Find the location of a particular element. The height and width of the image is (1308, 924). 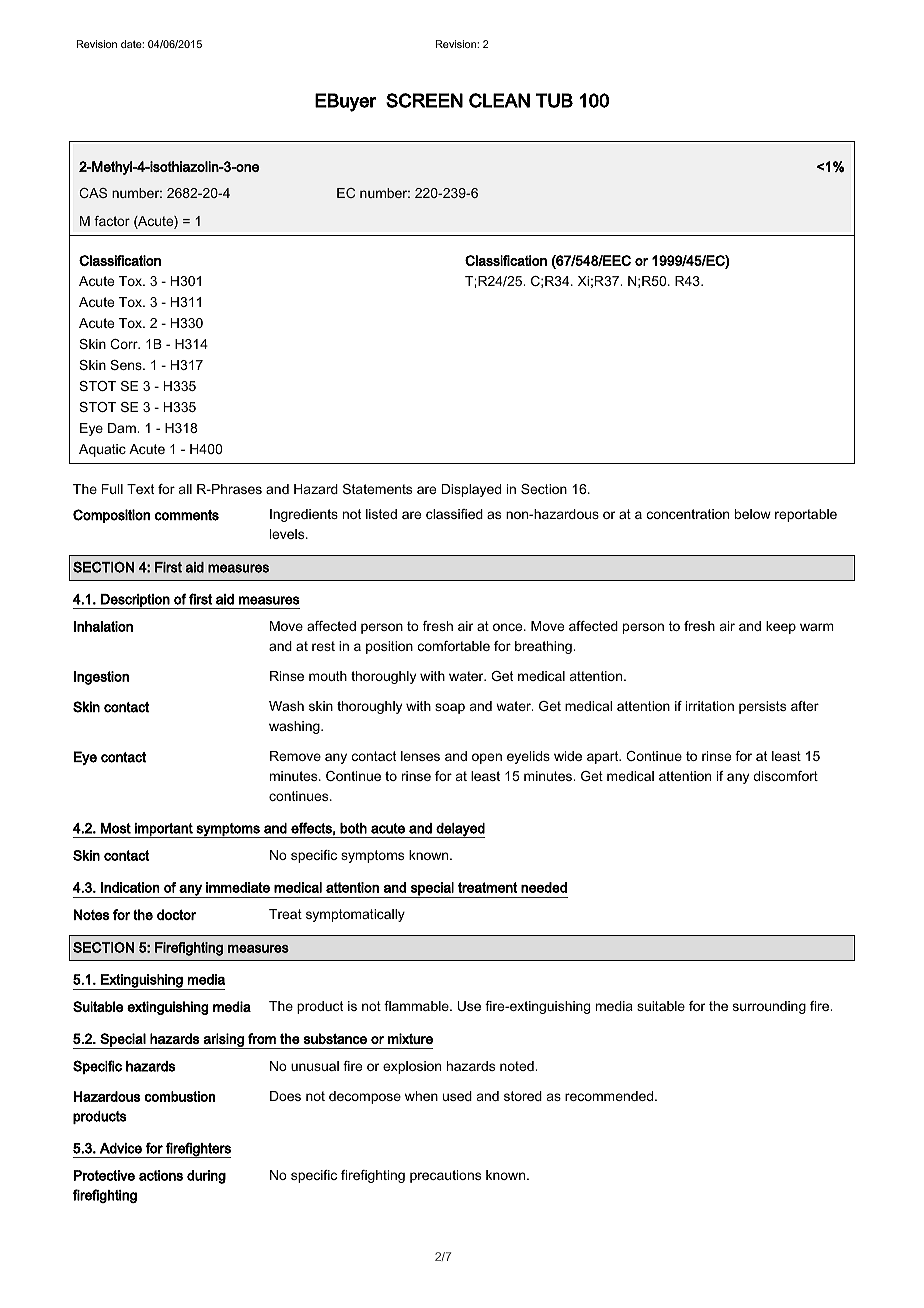

reportable is located at coordinates (806, 515).
